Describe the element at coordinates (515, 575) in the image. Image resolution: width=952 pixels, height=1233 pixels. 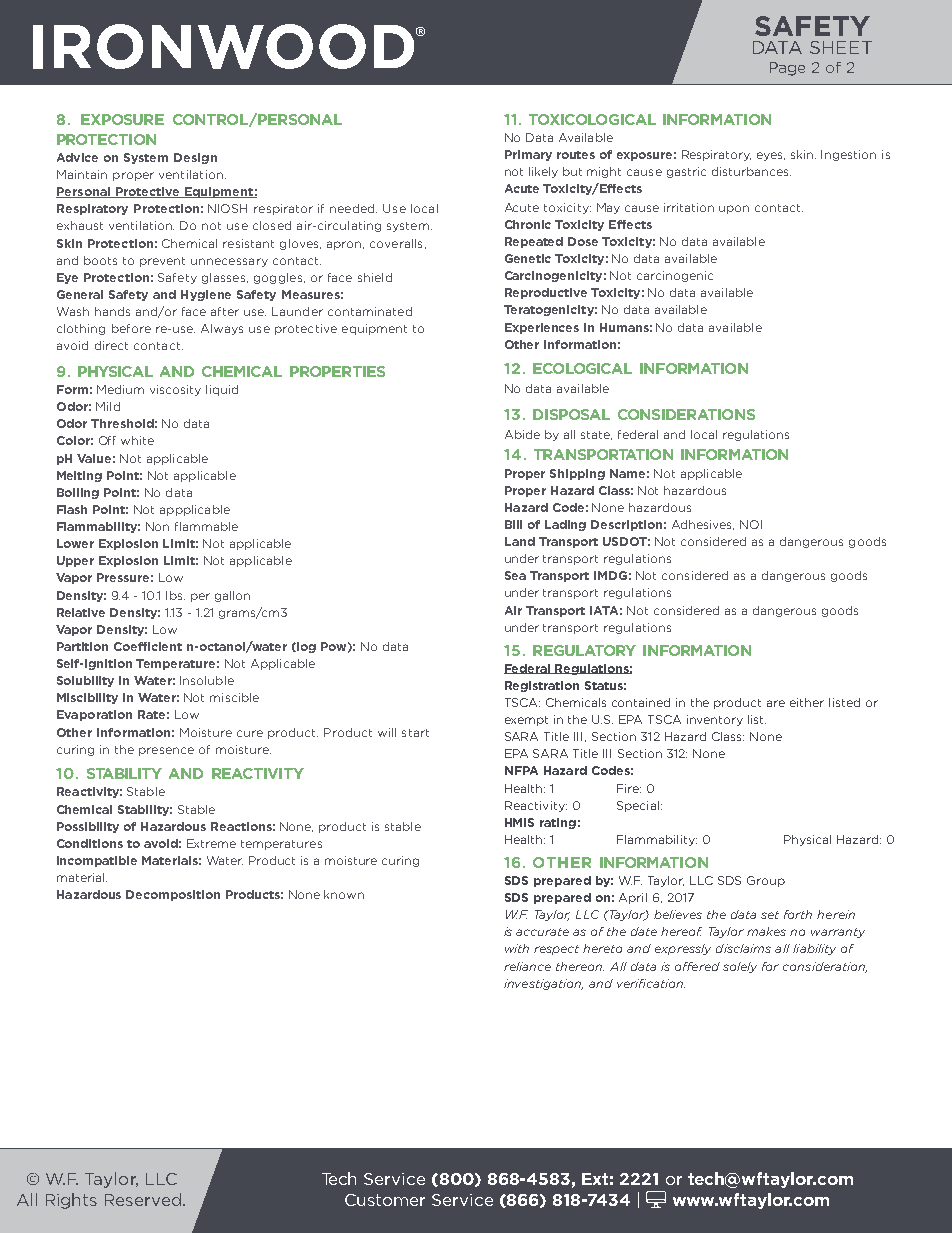
I see `Sea` at that location.
